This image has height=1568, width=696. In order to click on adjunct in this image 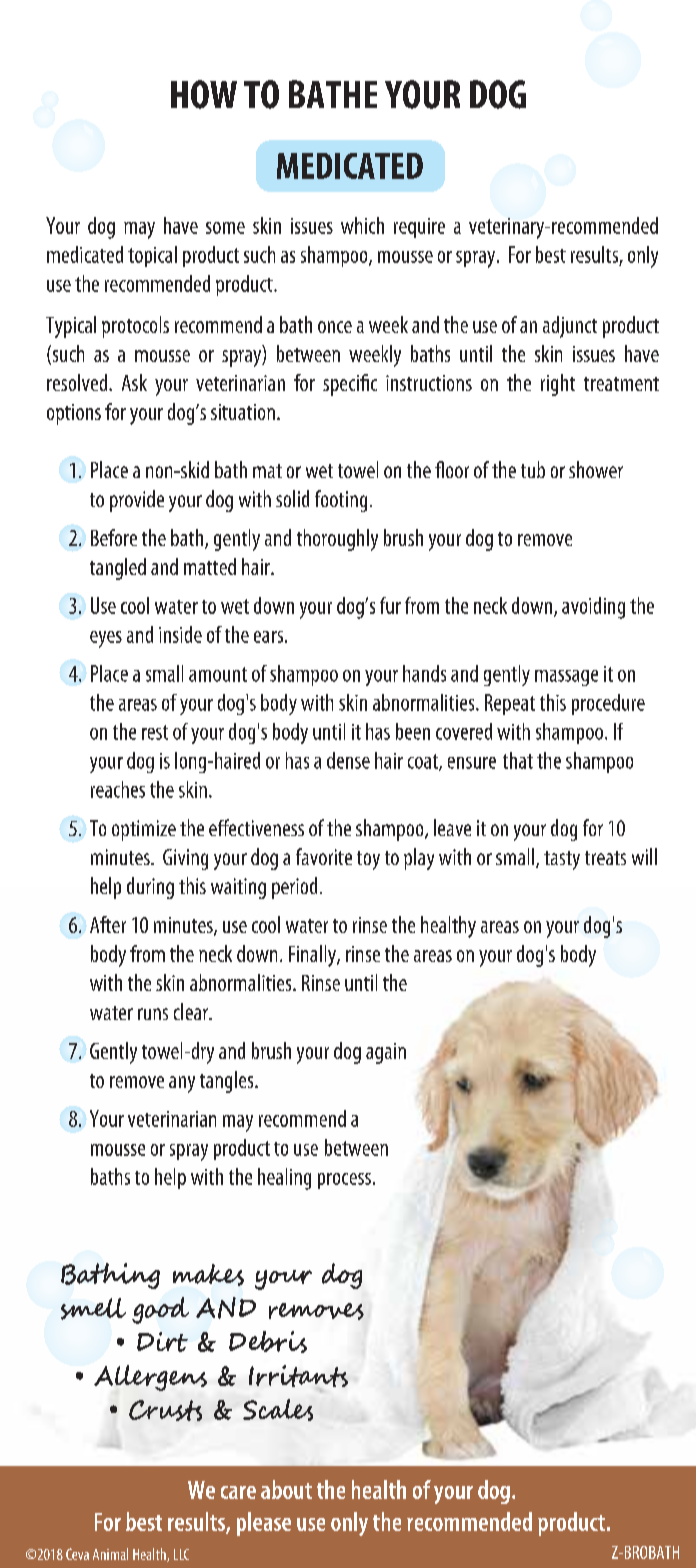, I will do `click(570, 327)`.
